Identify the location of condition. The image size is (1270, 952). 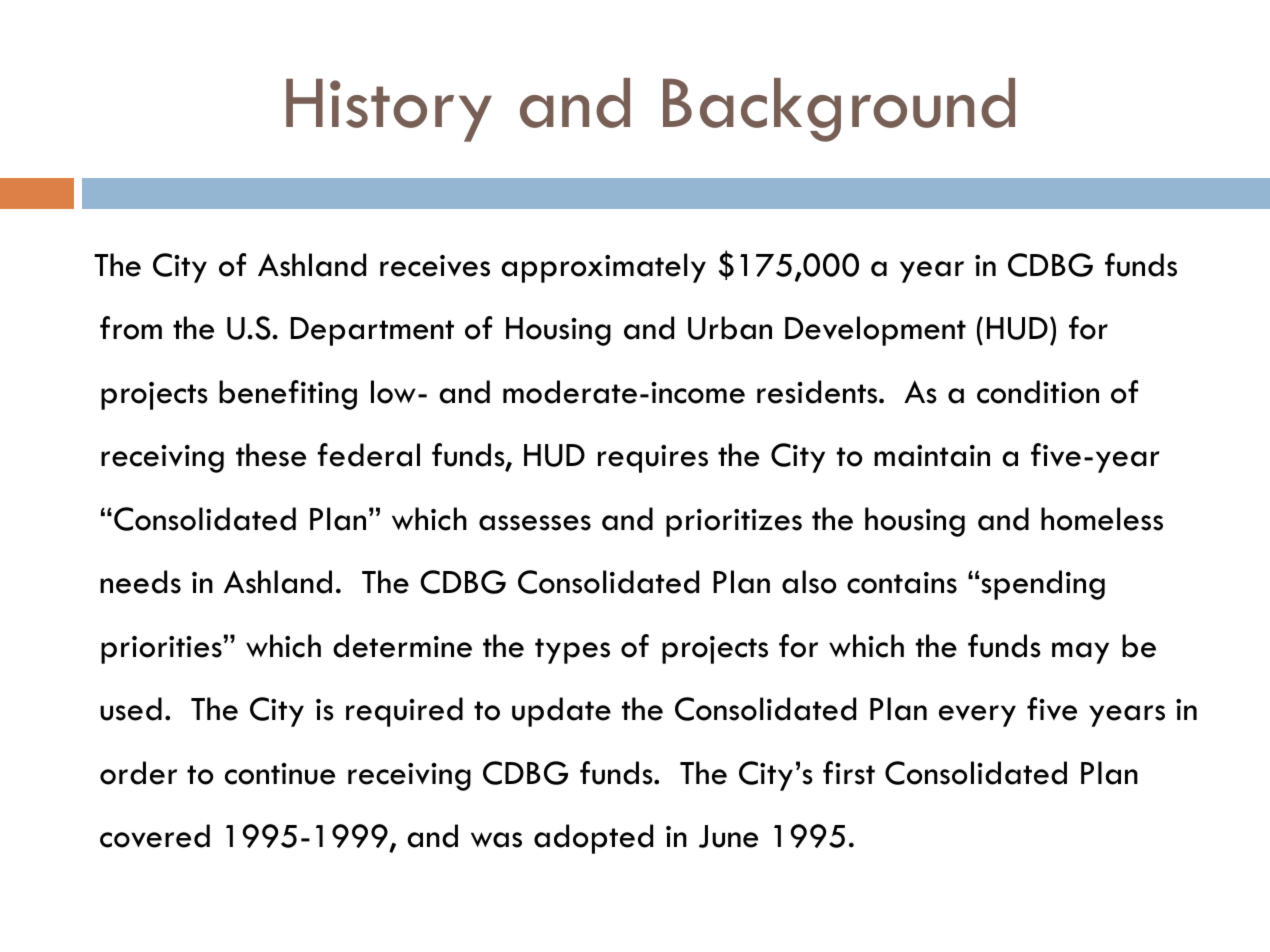
(1038, 392).
